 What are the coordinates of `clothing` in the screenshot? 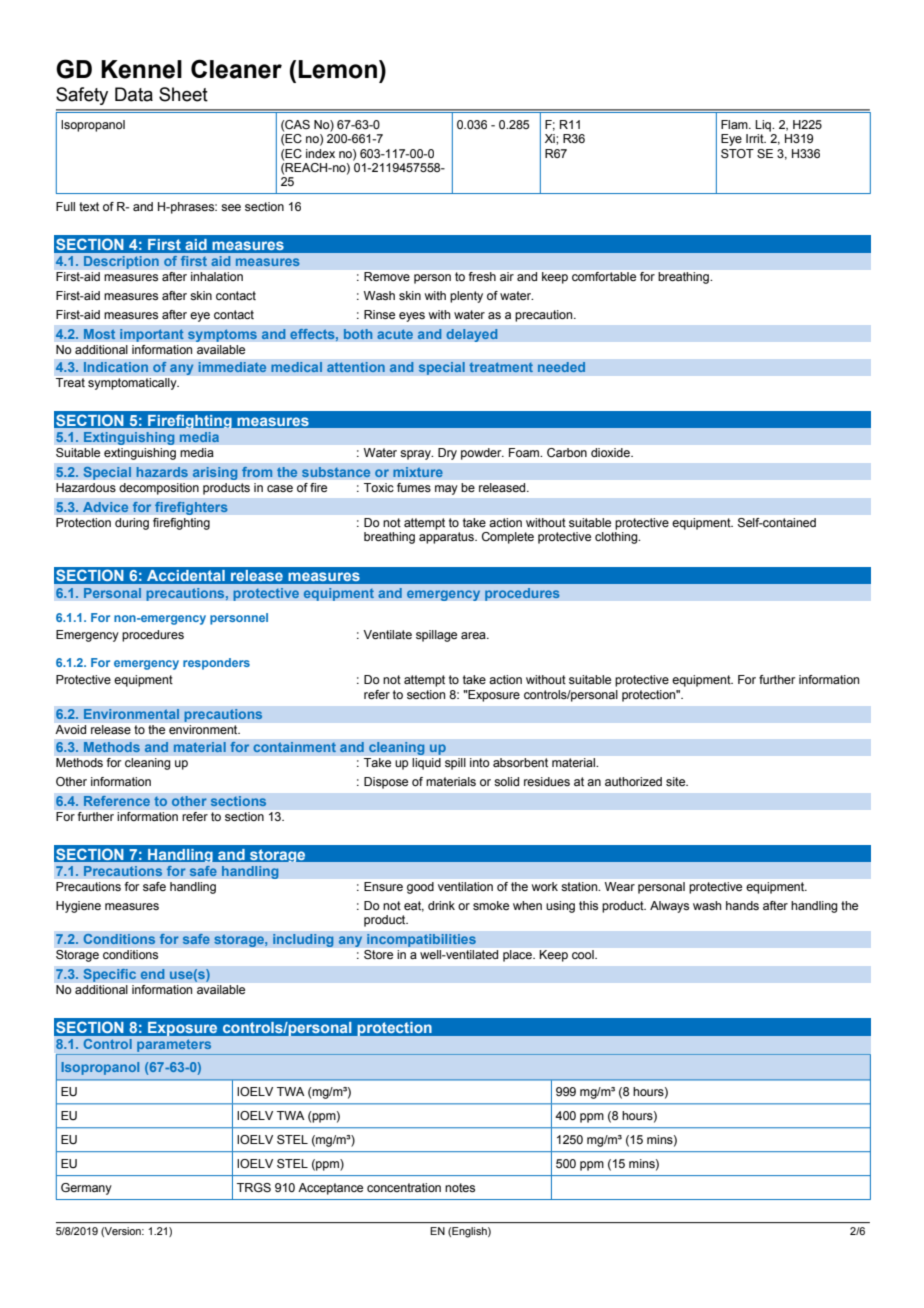 It's located at (617, 538).
